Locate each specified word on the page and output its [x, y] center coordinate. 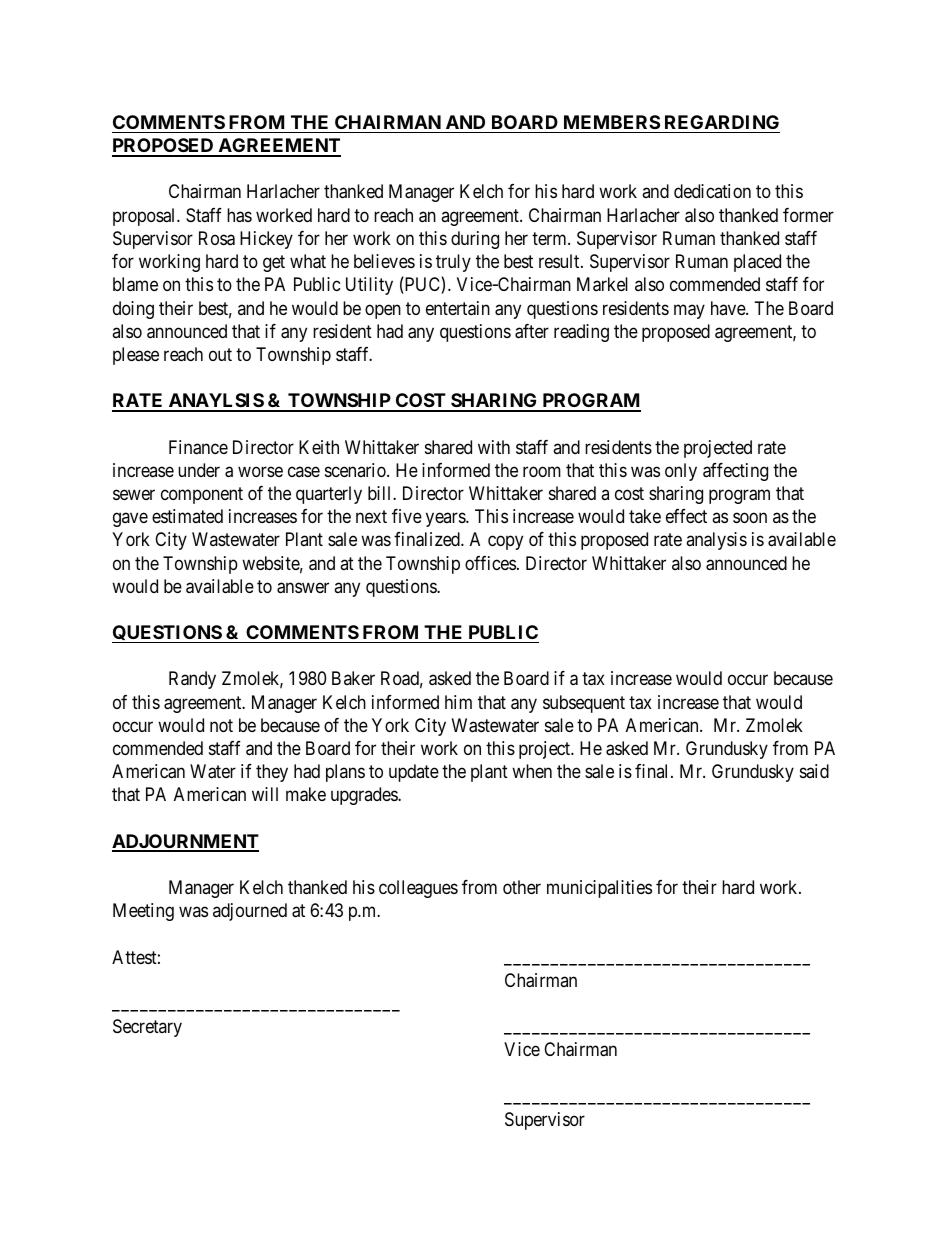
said [814, 771]
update [414, 773]
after [532, 331]
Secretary [147, 1028]
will [265, 794]
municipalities [599, 889]
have [729, 308]
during [475, 240]
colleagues [418, 889]
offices [490, 563]
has [239, 215]
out [220, 354]
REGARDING [722, 122]
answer [303, 588]
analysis [716, 541]
